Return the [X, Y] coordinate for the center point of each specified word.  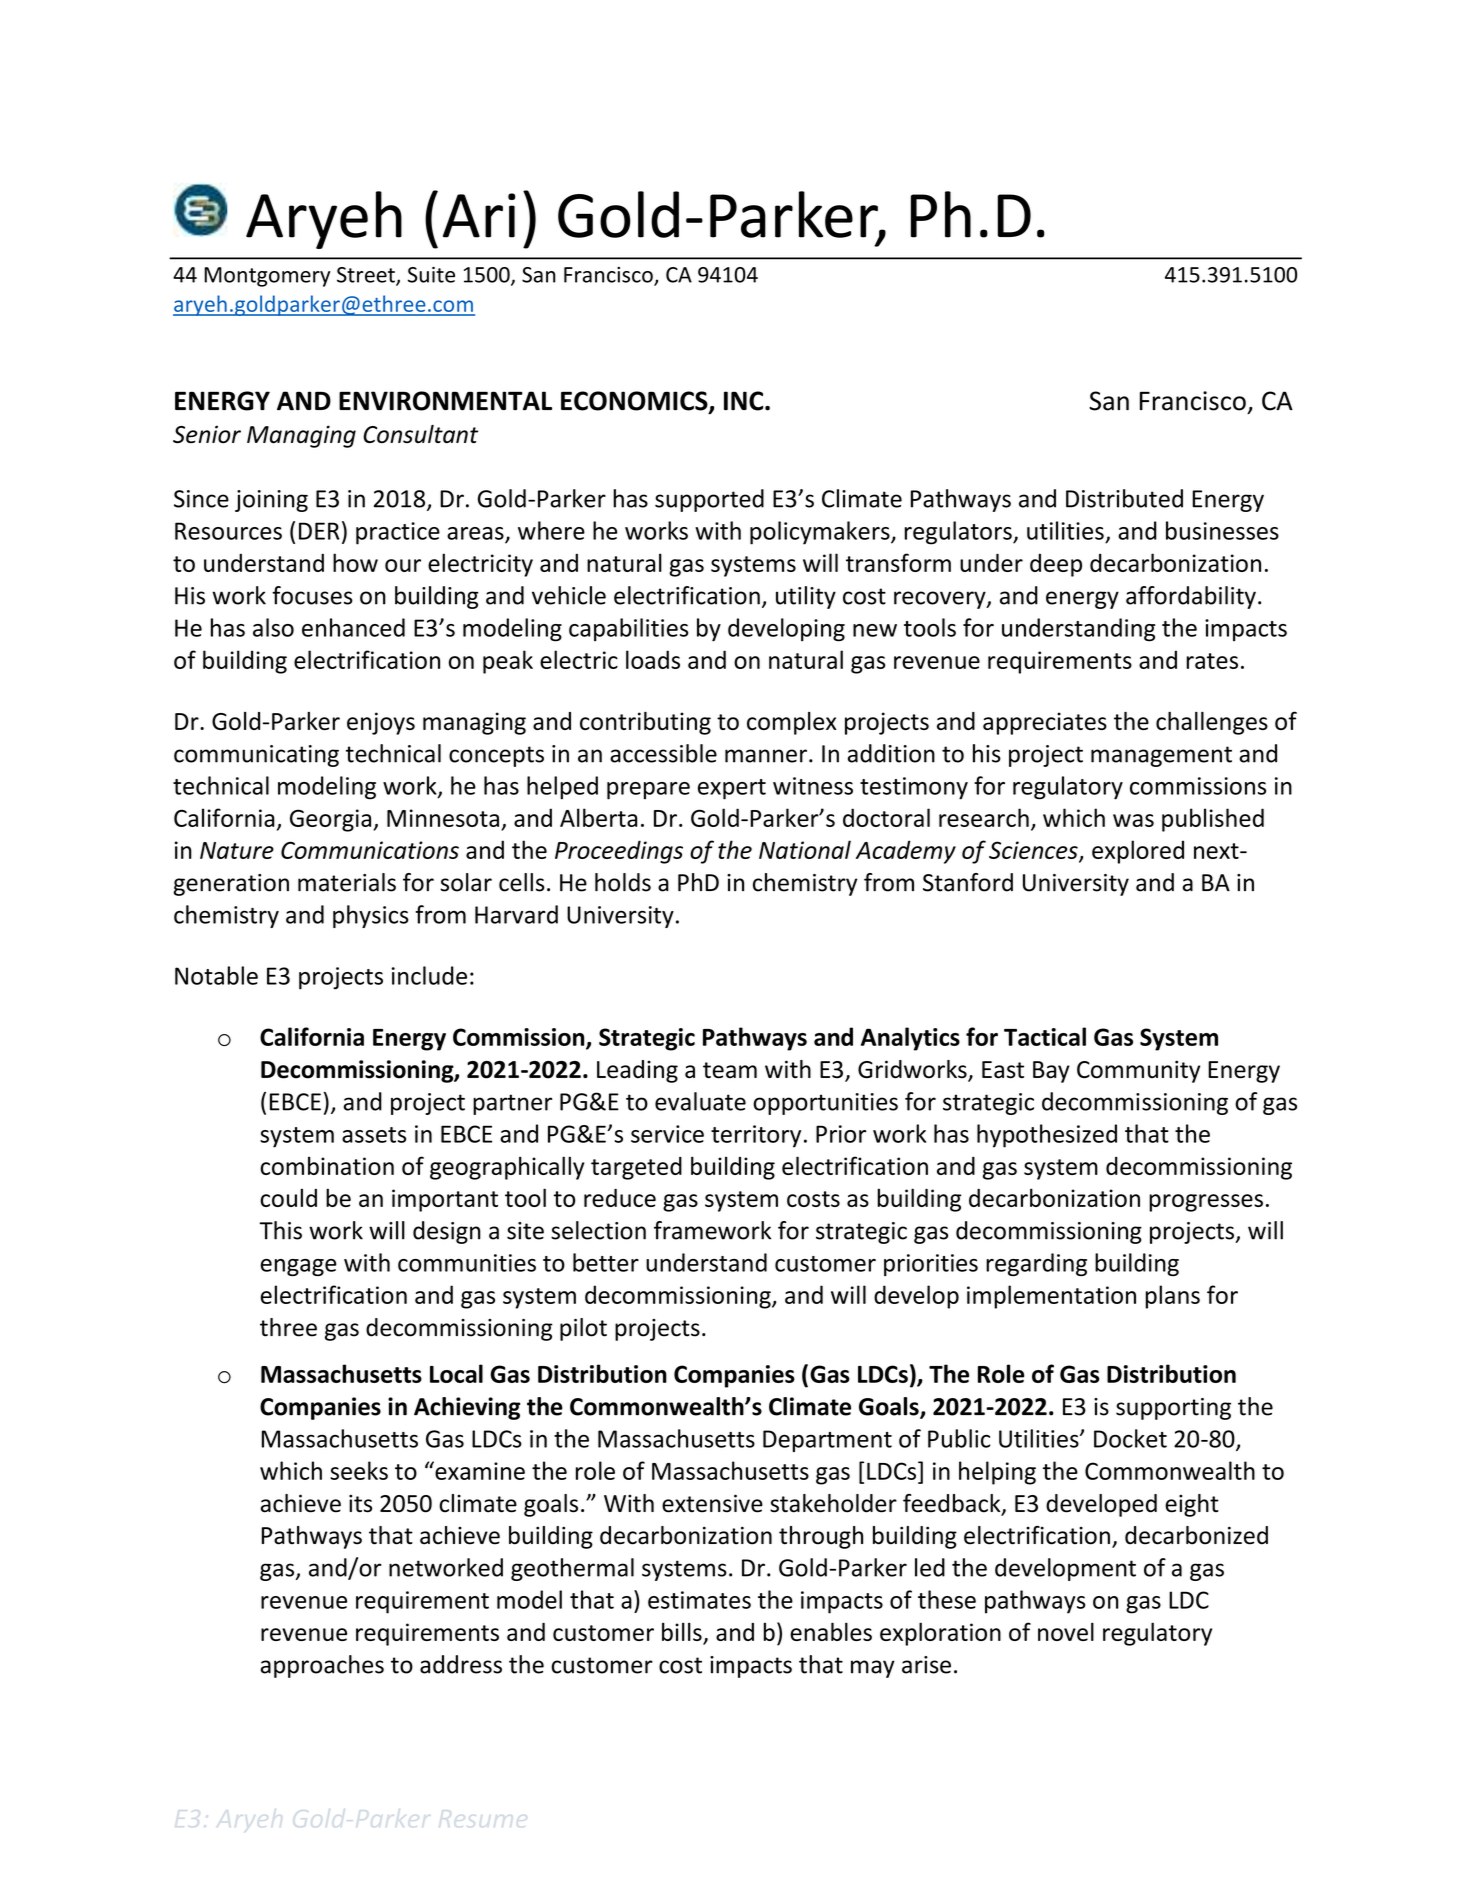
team [730, 1070]
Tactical [1045, 1036]
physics [371, 916]
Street [367, 276]
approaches [322, 1666]
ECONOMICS [635, 402]
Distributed [1124, 498]
